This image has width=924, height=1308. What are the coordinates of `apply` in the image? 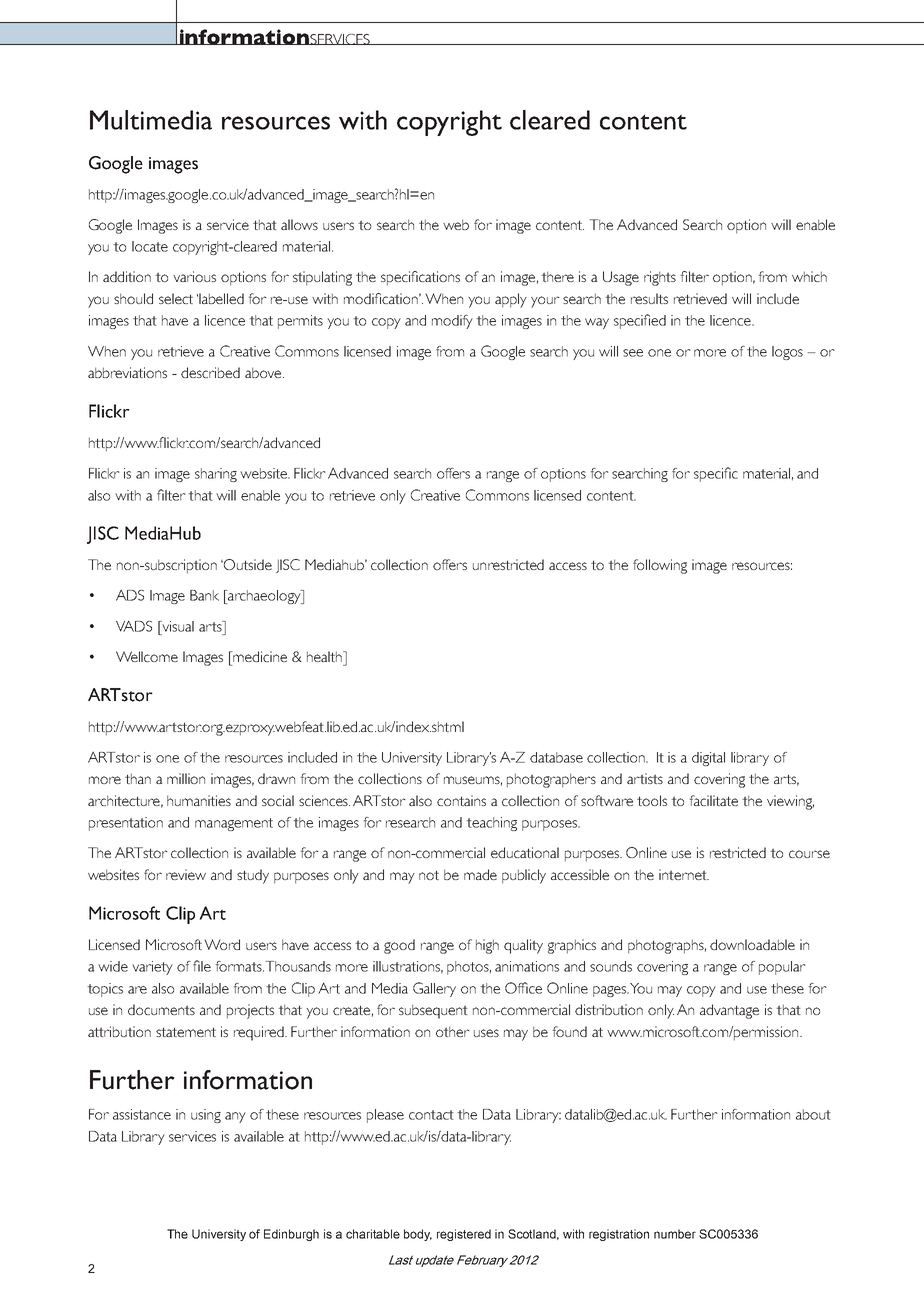 It's located at (511, 300).
